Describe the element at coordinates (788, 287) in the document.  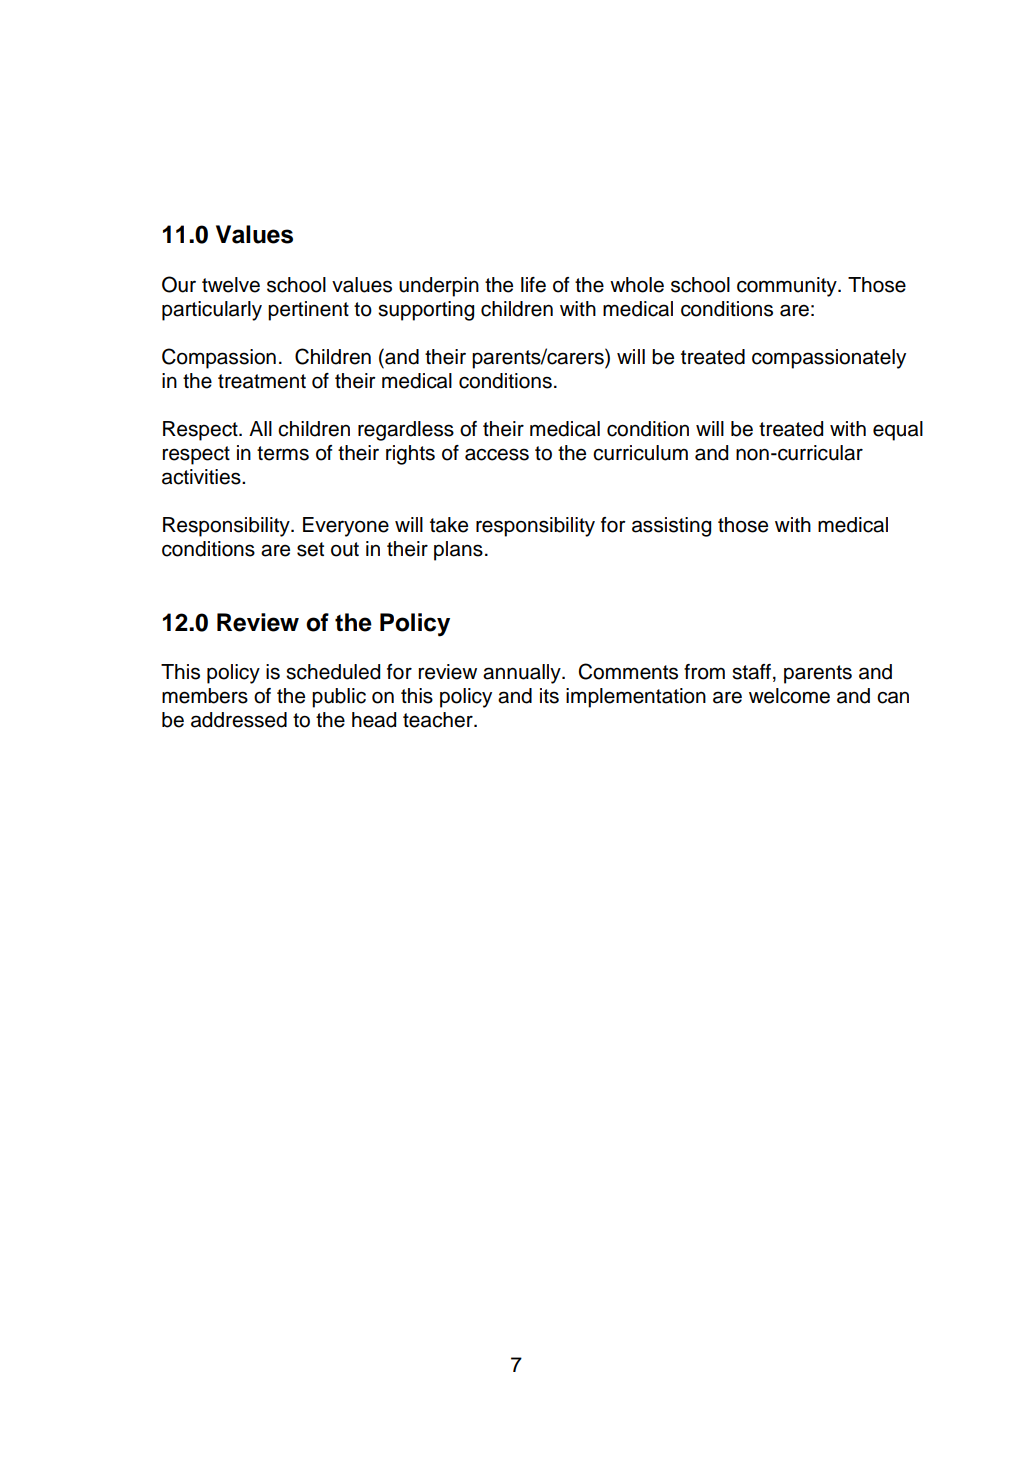
I see `community` at that location.
